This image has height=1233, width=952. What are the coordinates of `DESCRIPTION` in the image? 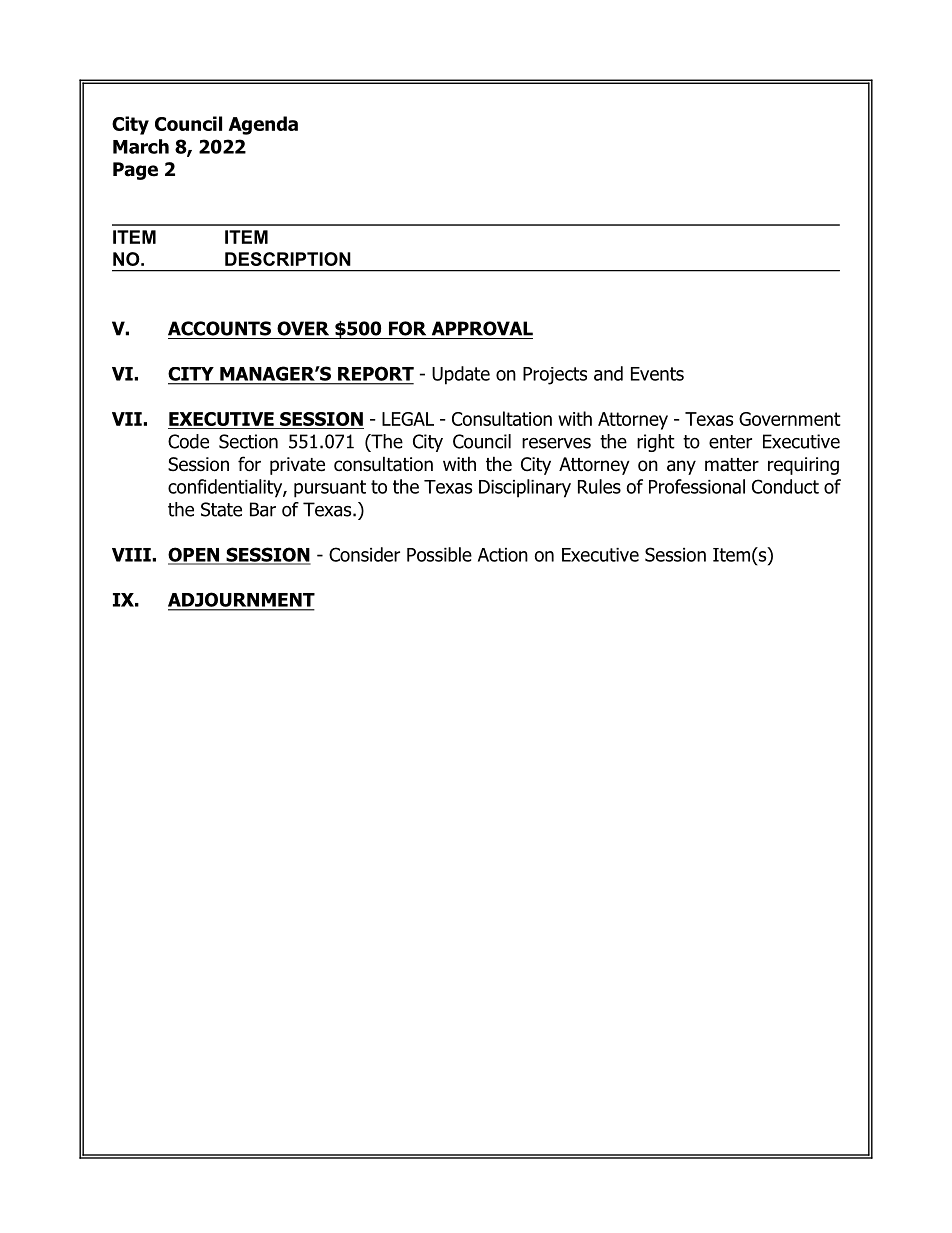 It's located at (288, 259).
